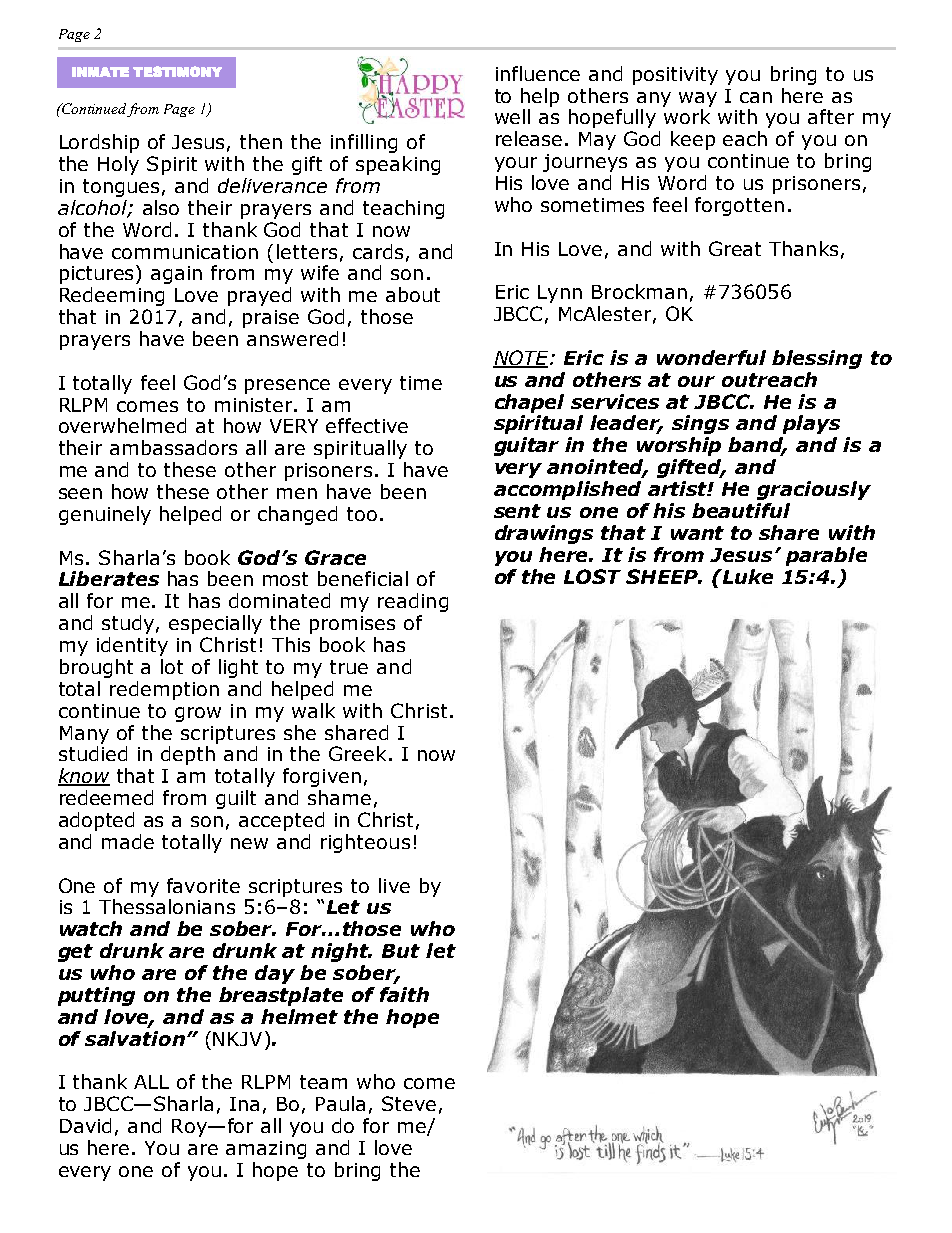  I want to click on But, so click(401, 951).
